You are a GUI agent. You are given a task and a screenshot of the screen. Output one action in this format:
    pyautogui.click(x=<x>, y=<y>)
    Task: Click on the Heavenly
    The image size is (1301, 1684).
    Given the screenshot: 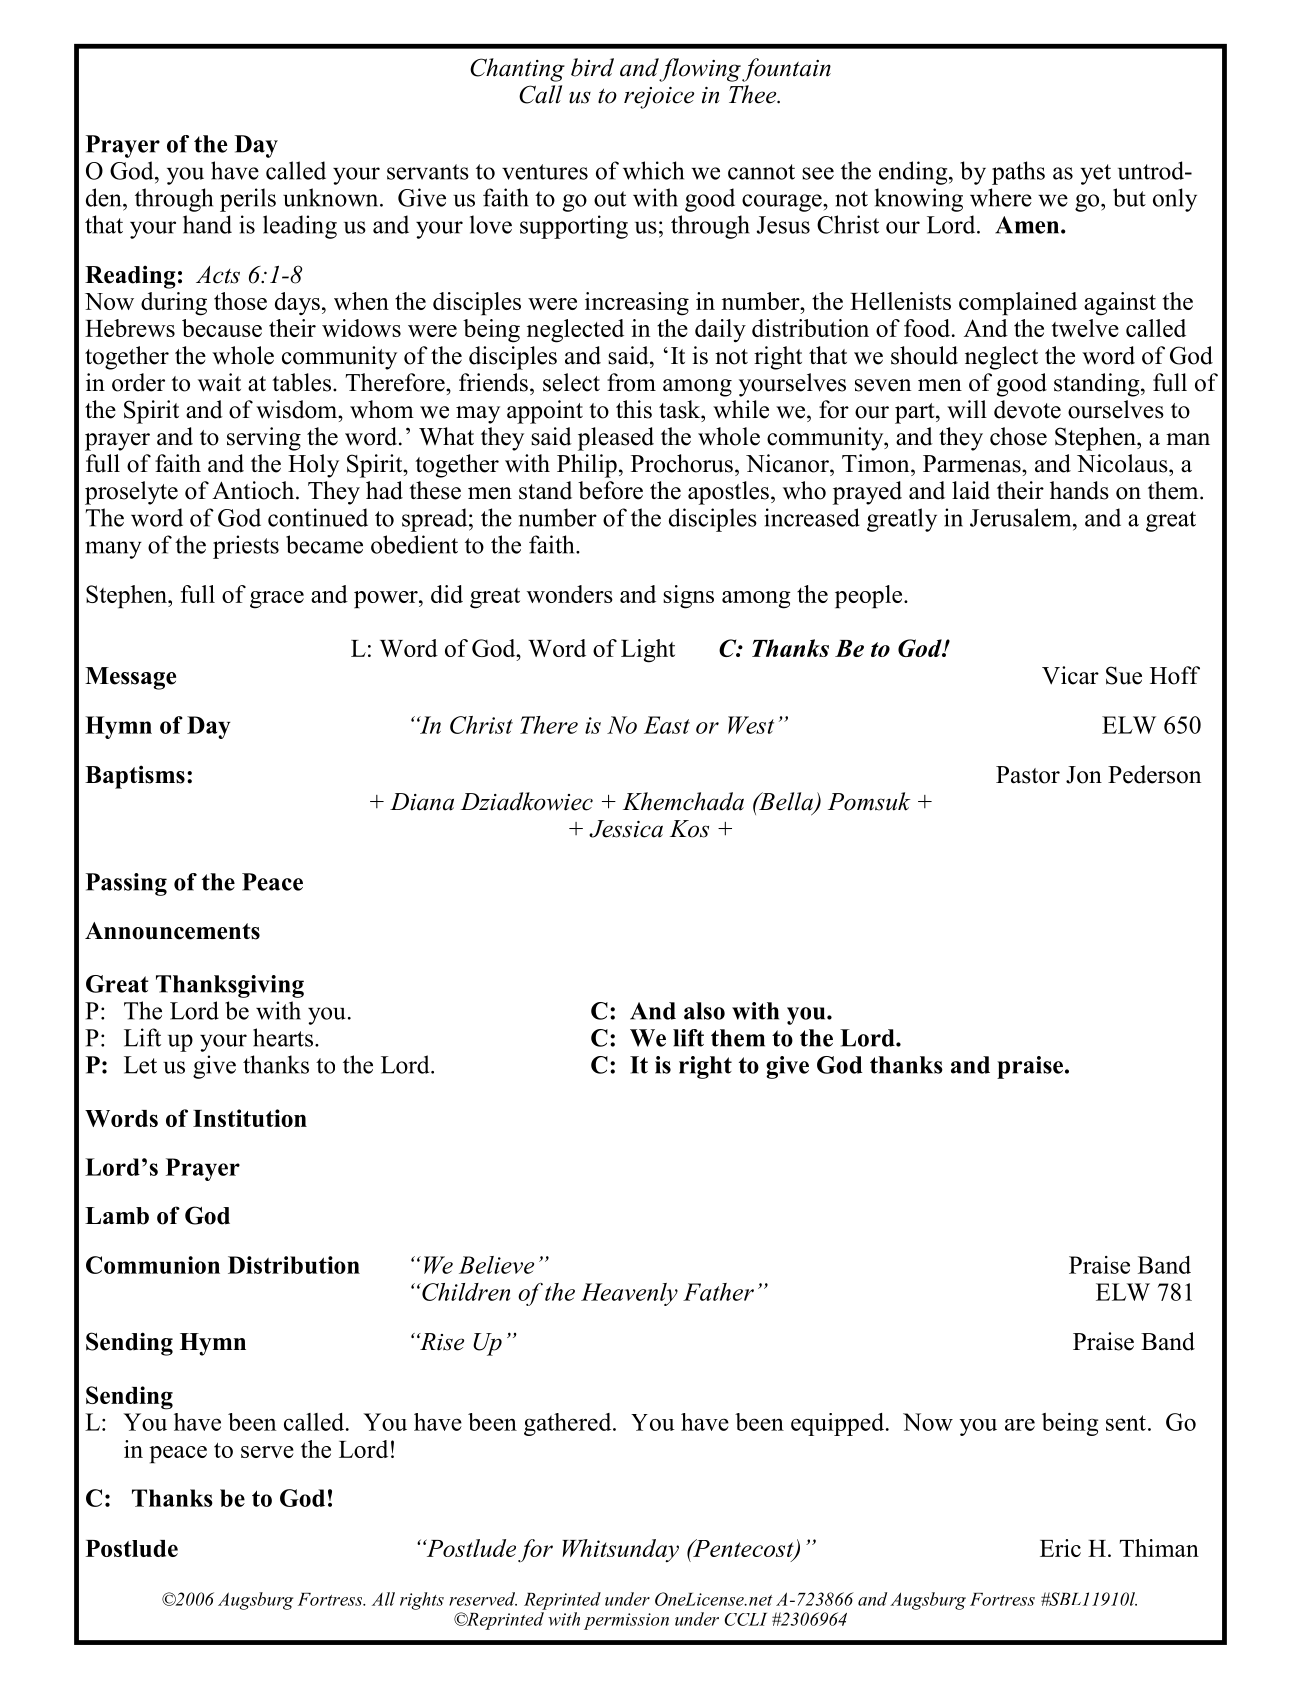 What is the action you would take?
    pyautogui.click(x=629, y=1294)
